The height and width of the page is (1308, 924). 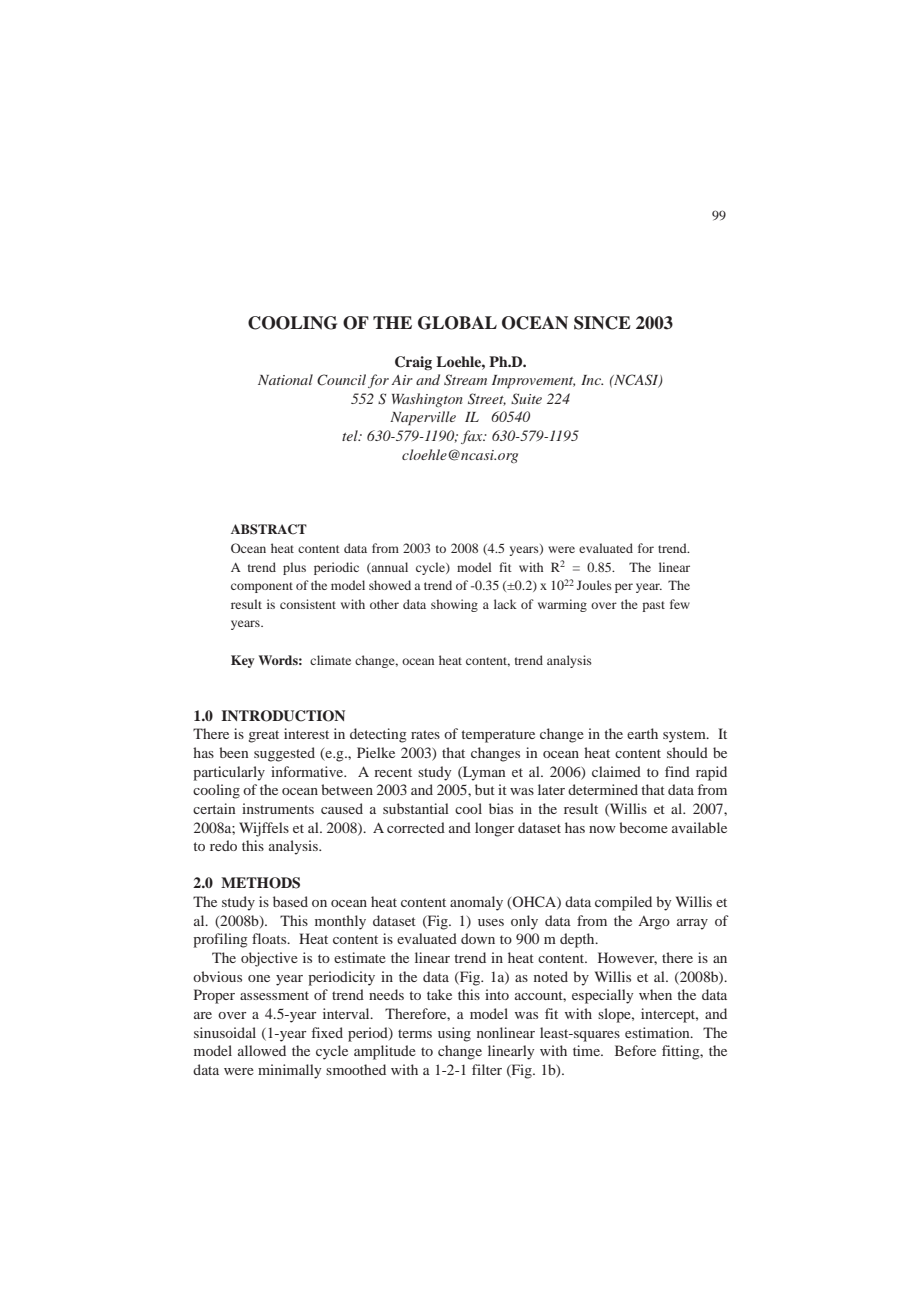 I want to click on INTRODUCTION, so click(x=283, y=716).
